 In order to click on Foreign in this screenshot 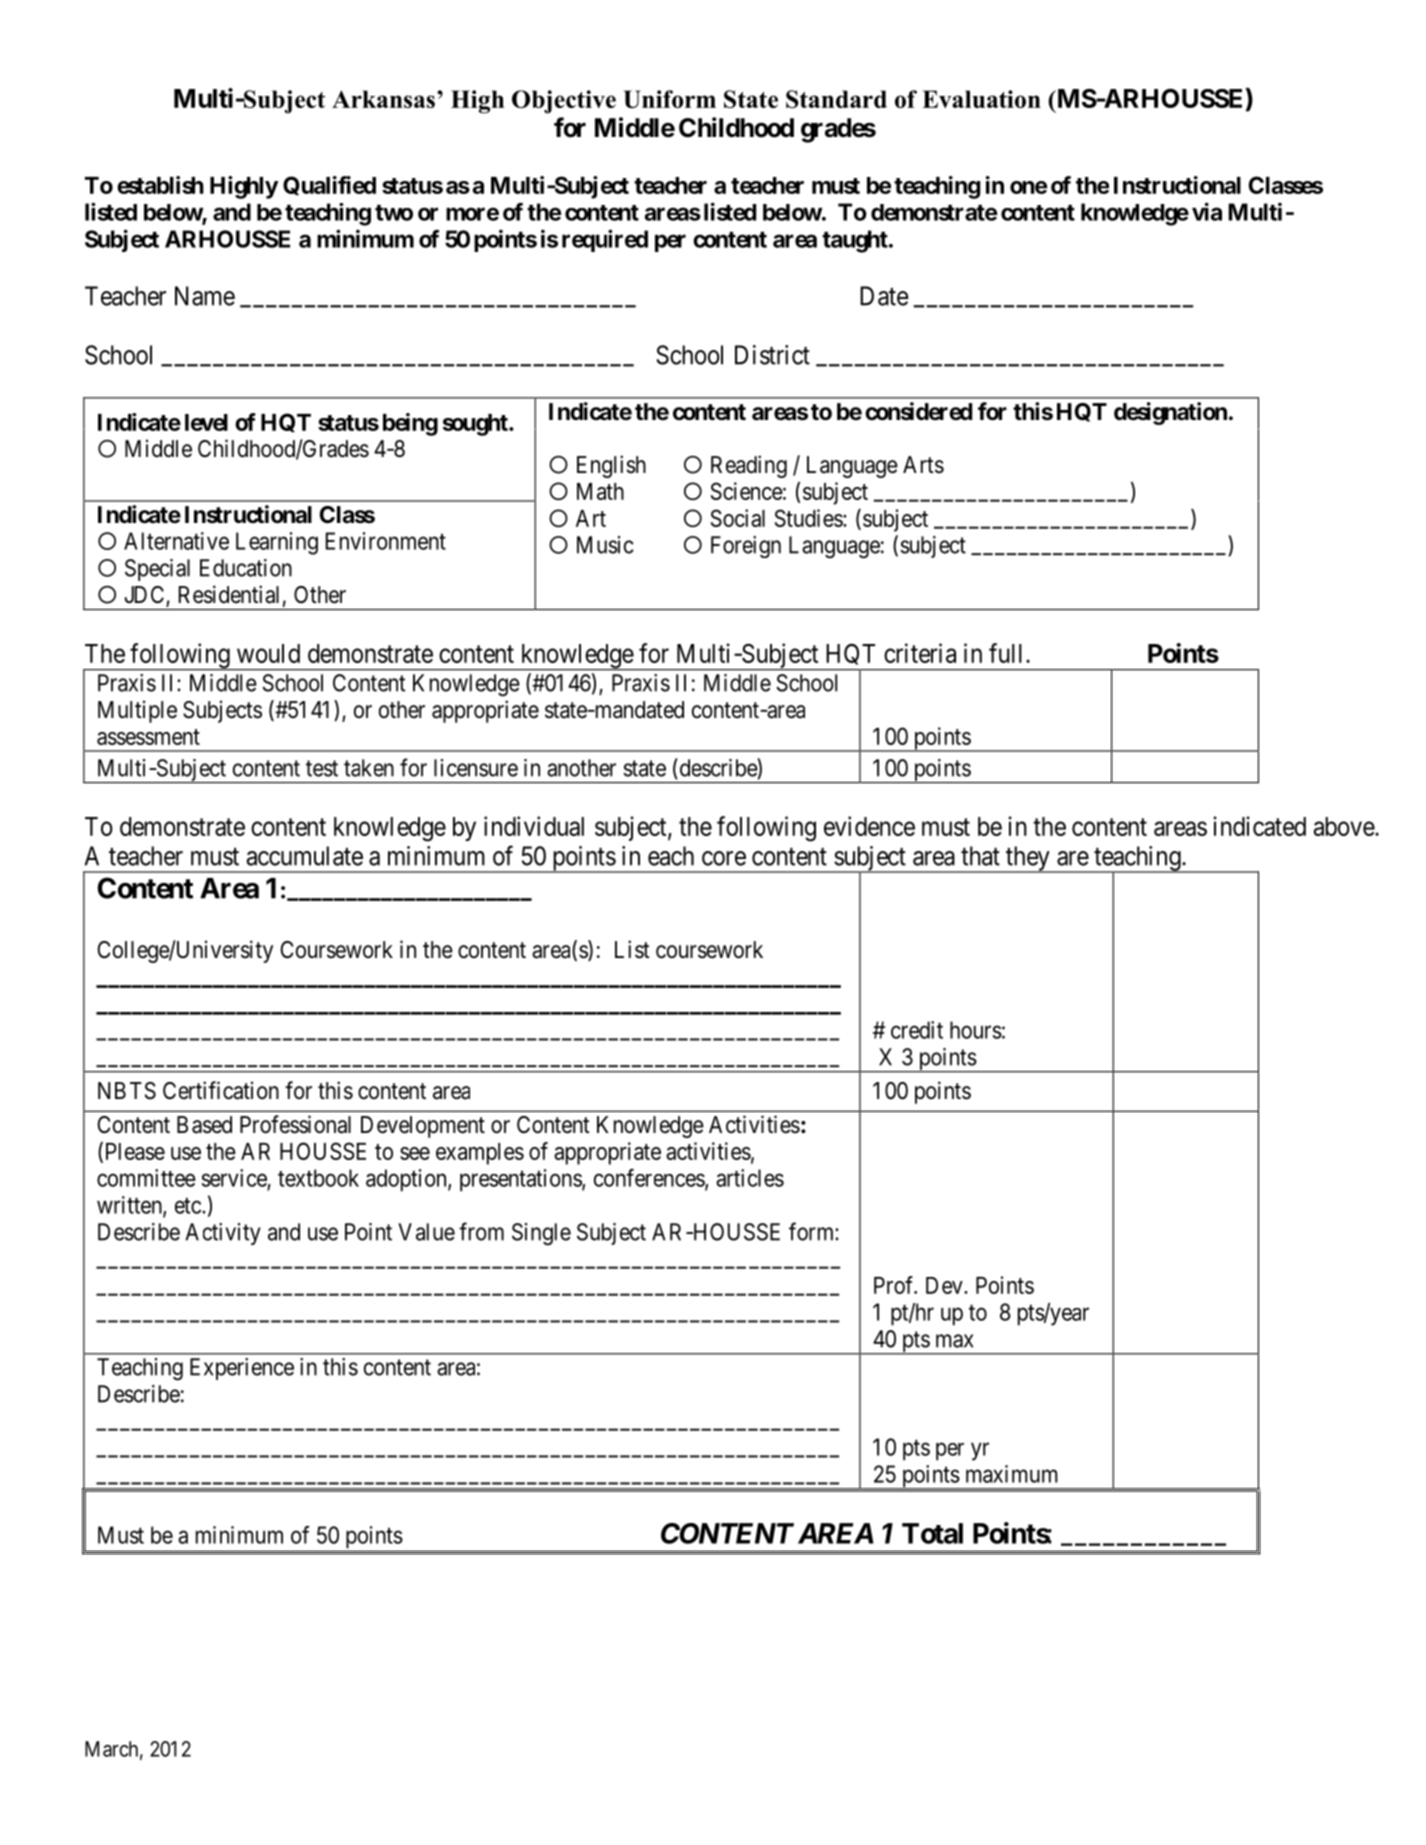, I will do `click(746, 547)`.
